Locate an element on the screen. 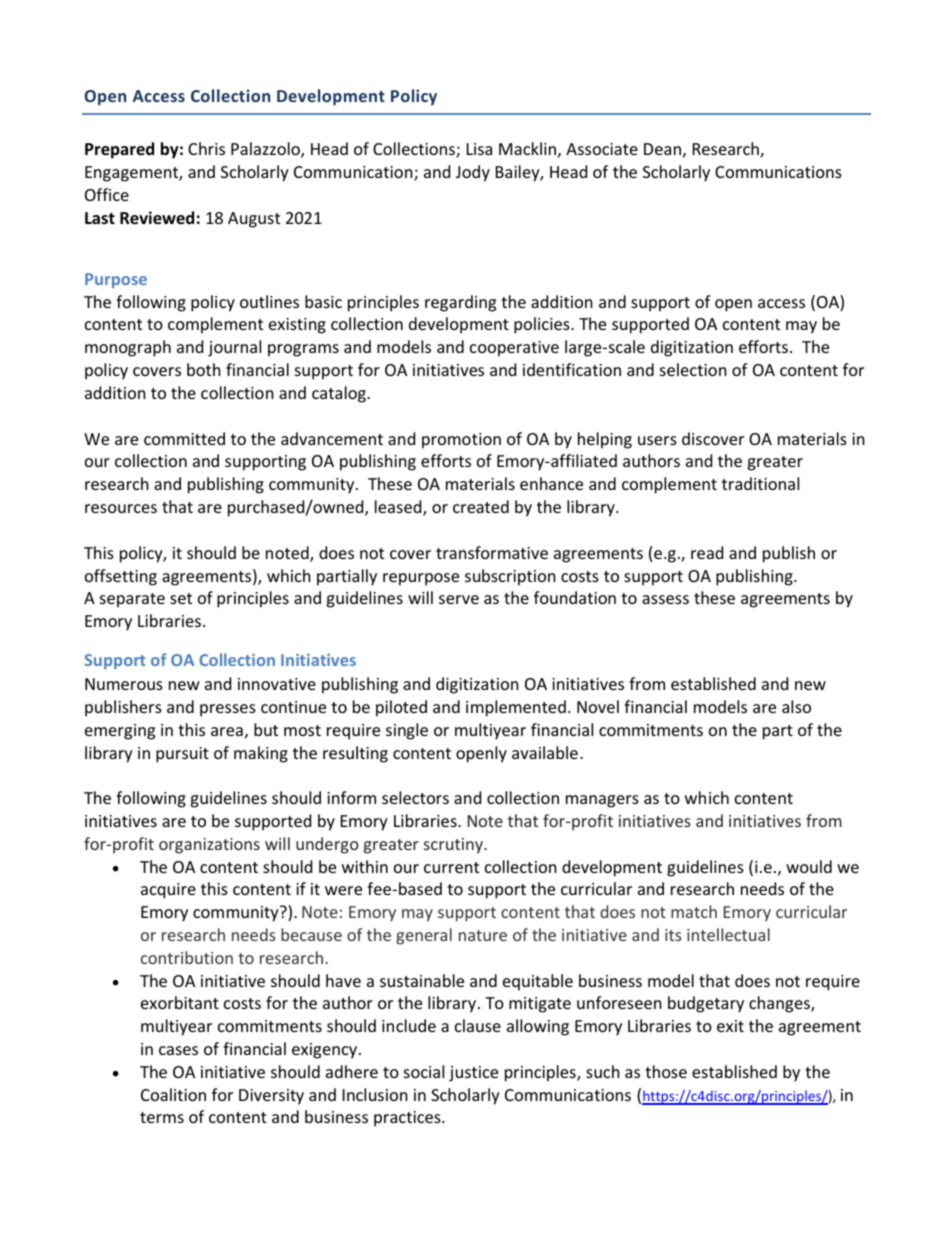  serve is located at coordinates (459, 599).
